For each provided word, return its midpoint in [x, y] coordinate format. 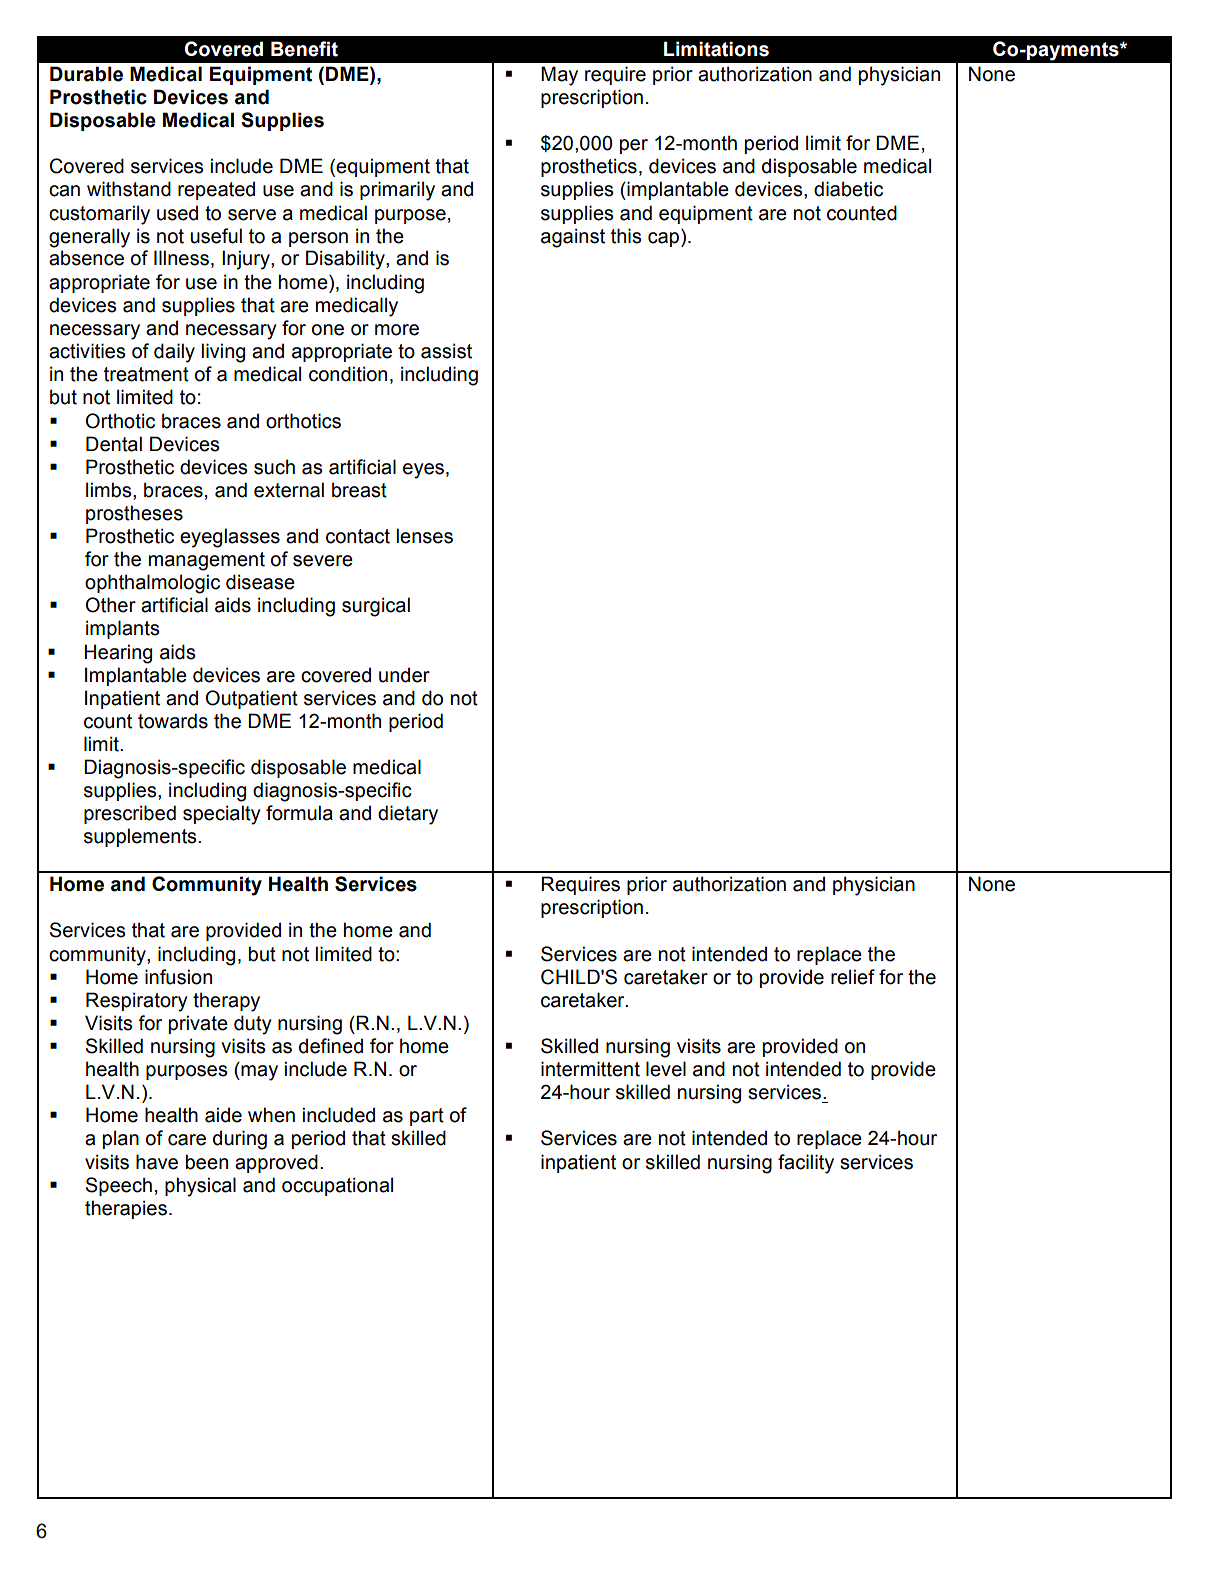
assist [446, 351]
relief [853, 977]
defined [331, 1046]
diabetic [848, 189]
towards [173, 721]
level [666, 1069]
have [157, 1162]
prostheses [134, 514]
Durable [86, 74]
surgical [376, 607]
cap [665, 239]
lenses [425, 536]
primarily [397, 191]
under [404, 675]
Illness [181, 258]
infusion [178, 977]
